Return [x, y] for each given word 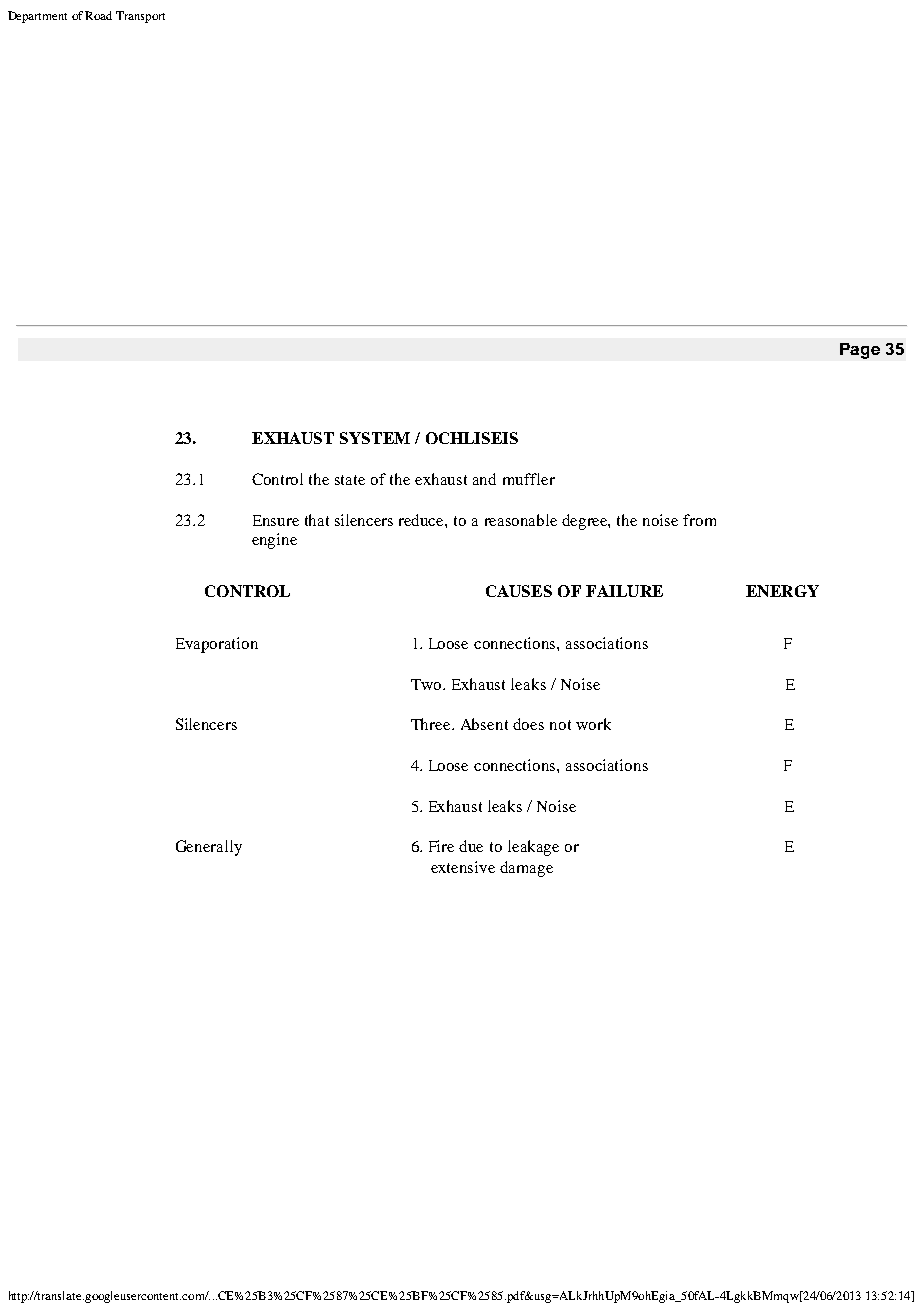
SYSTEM [375, 438]
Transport [140, 17]
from [699, 520]
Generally [209, 848]
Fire [441, 846]
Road [98, 15]
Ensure [276, 520]
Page [860, 351]
